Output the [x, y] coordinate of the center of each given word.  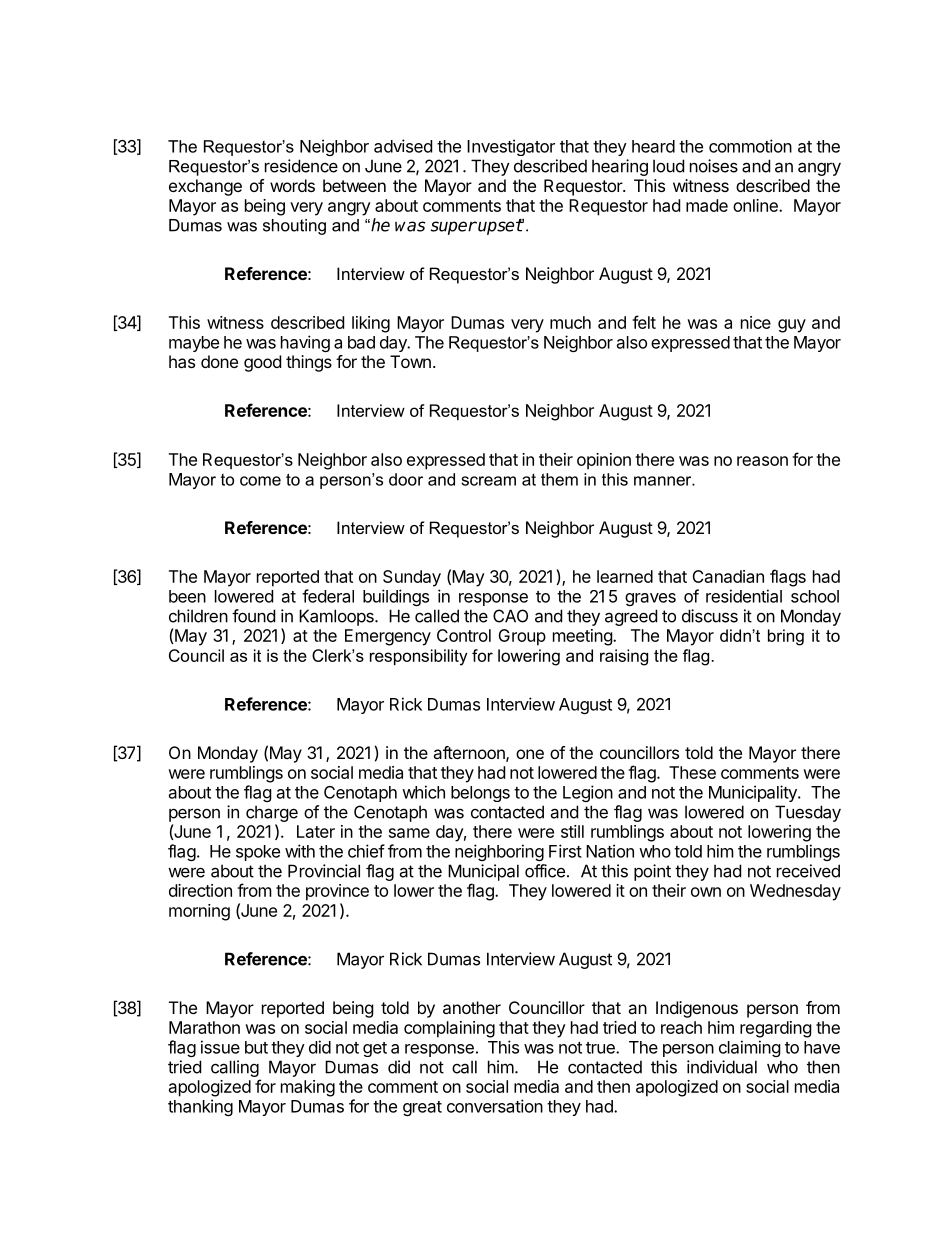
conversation [495, 1106]
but [256, 1047]
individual [722, 1067]
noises [714, 166]
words [292, 185]
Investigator [511, 147]
